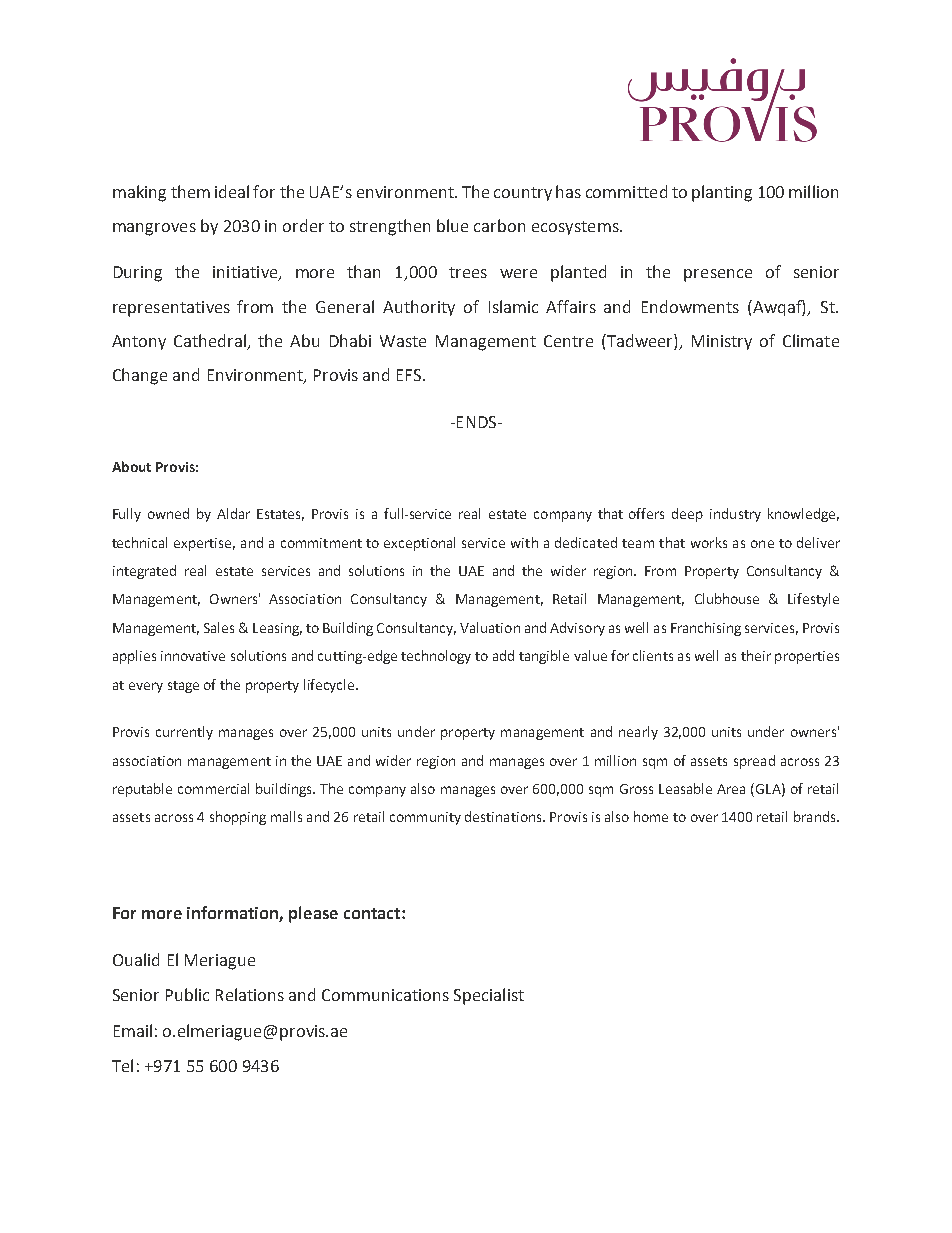 The height and width of the page is (1233, 952). Describe the element at coordinates (722, 342) in the page. I see `Ministry` at that location.
